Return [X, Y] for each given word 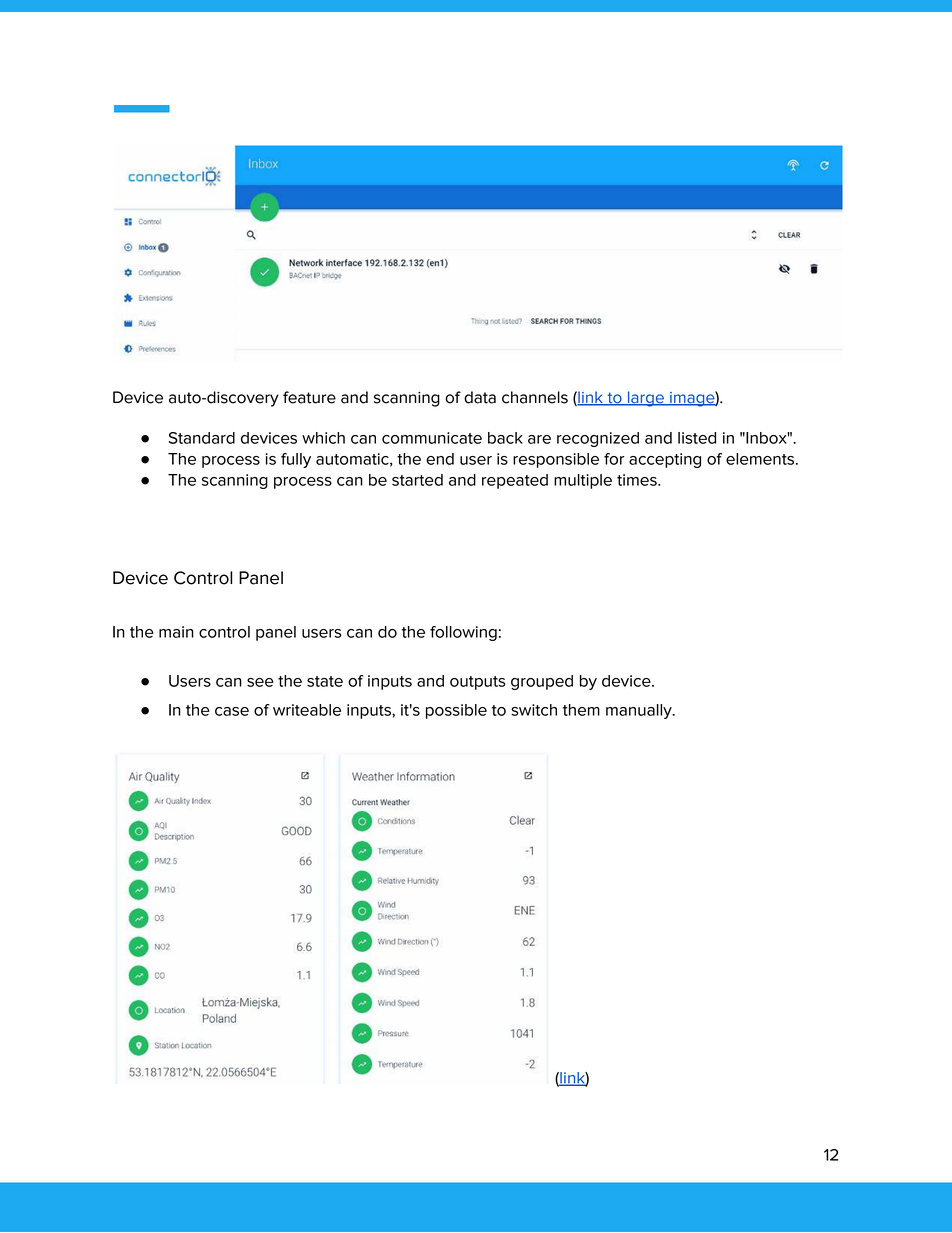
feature [309, 397]
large [646, 399]
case [232, 711]
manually [640, 711]
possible [456, 711]
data [480, 397]
